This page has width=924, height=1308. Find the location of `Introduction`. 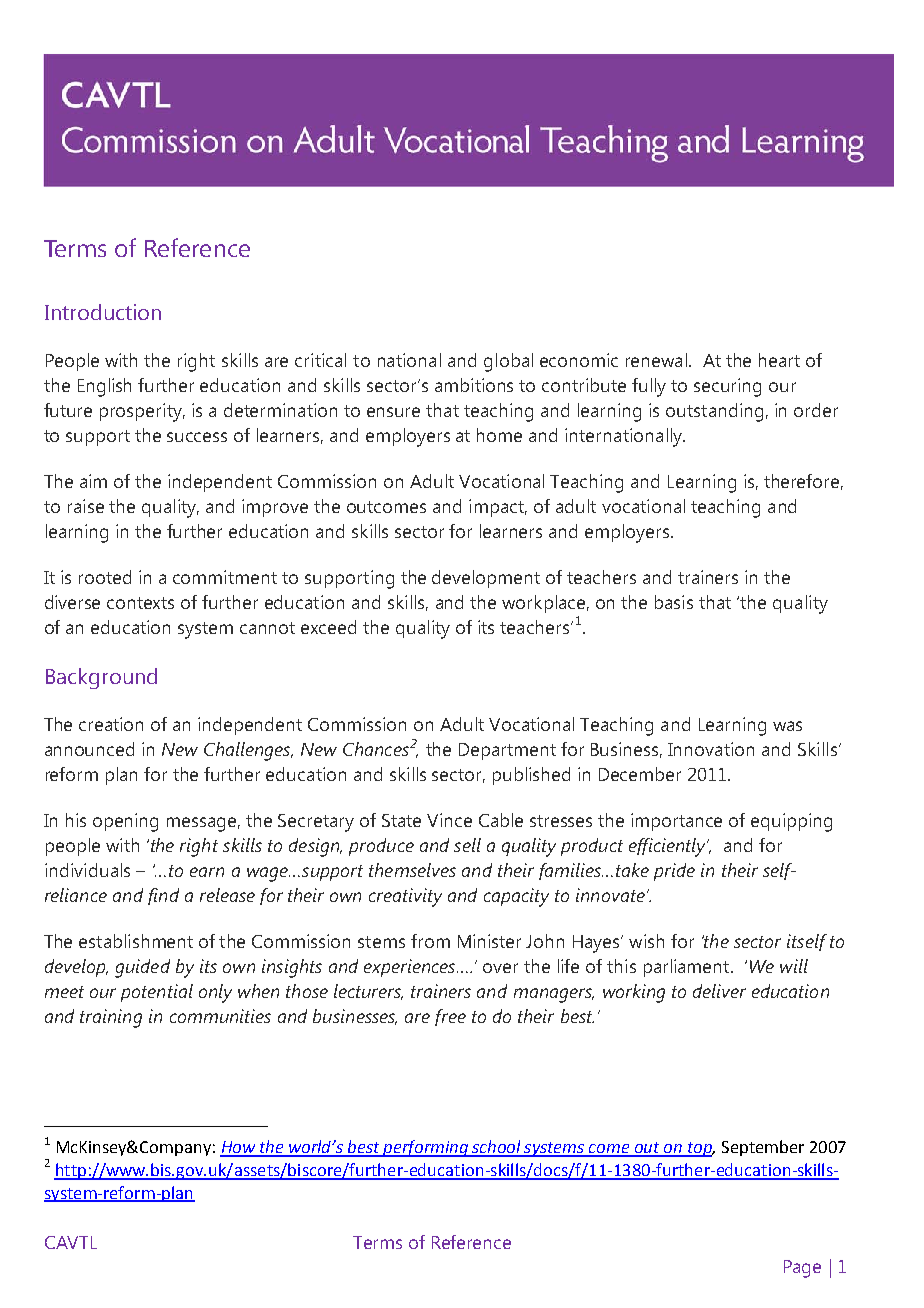

Introduction is located at coordinates (103, 312).
